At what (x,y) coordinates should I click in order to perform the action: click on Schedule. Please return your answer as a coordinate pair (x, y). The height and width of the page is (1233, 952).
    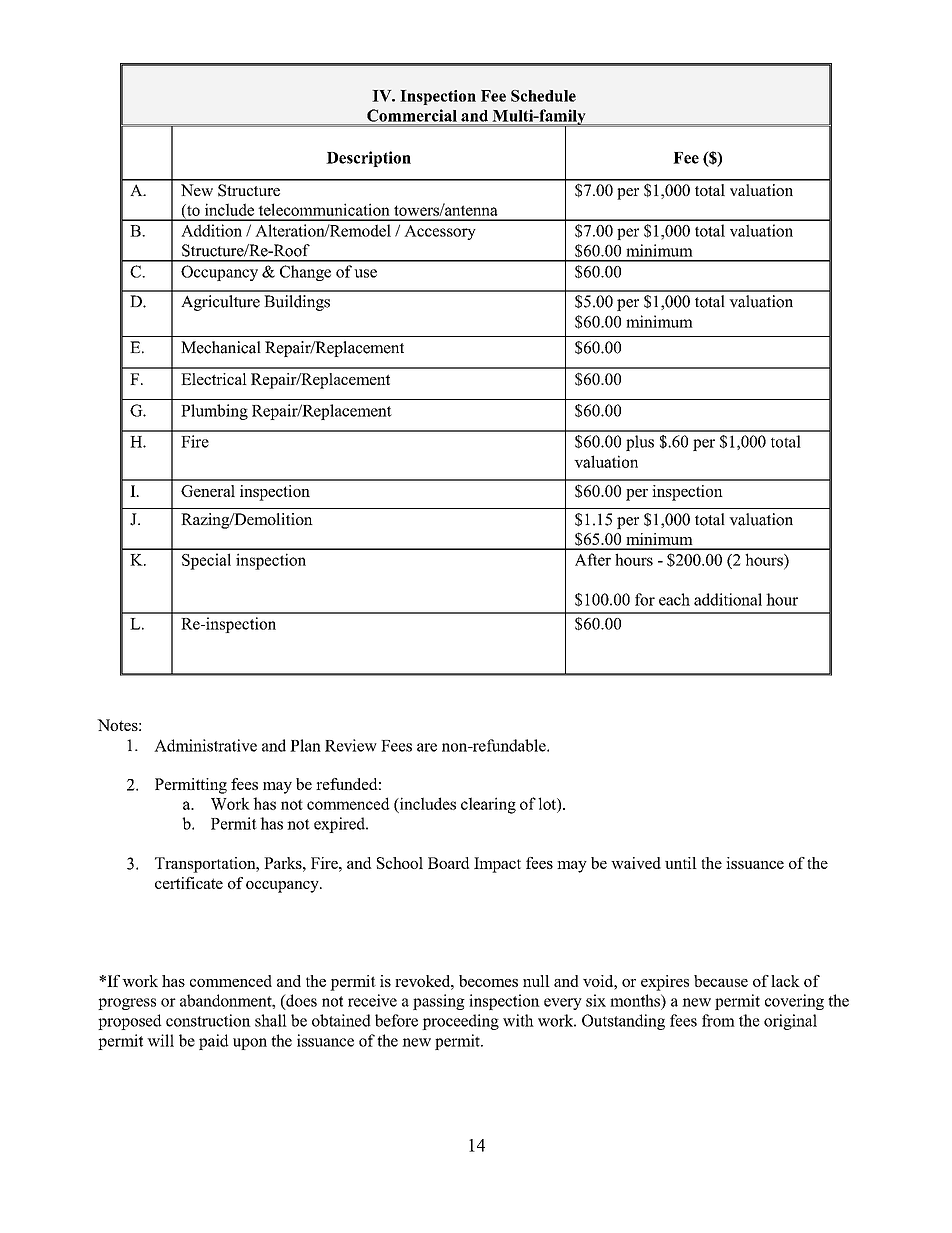
    Looking at the image, I should click on (543, 96).
